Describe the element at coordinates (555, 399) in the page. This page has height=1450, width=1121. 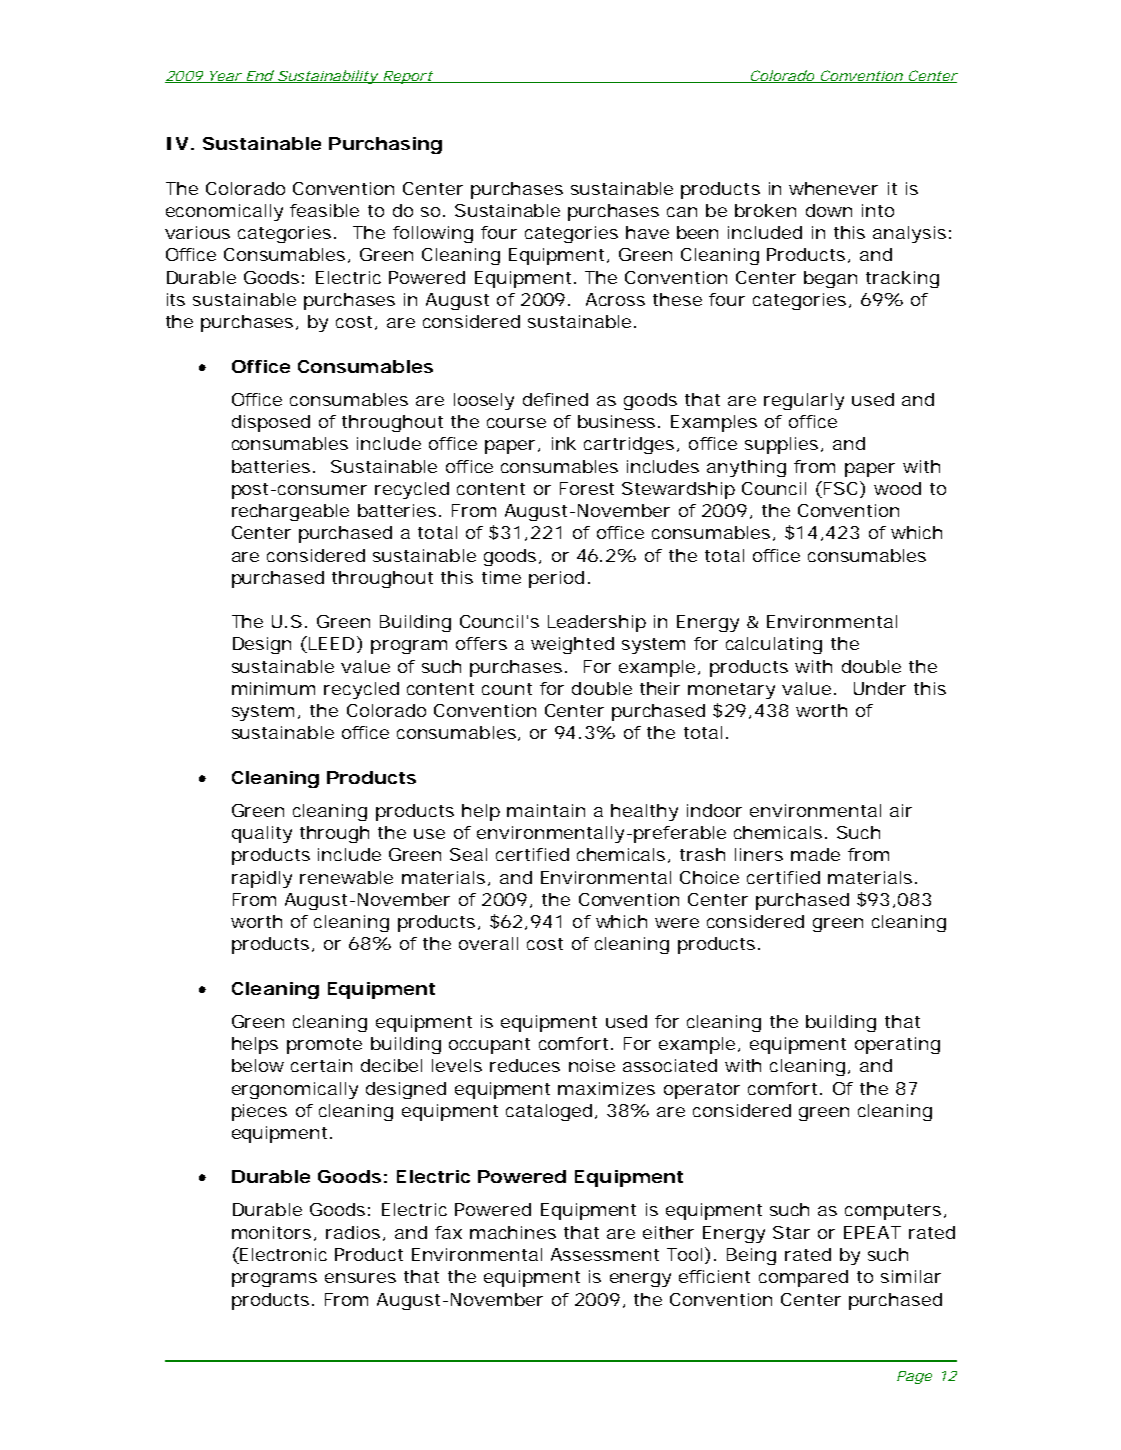
I see `defined` at that location.
